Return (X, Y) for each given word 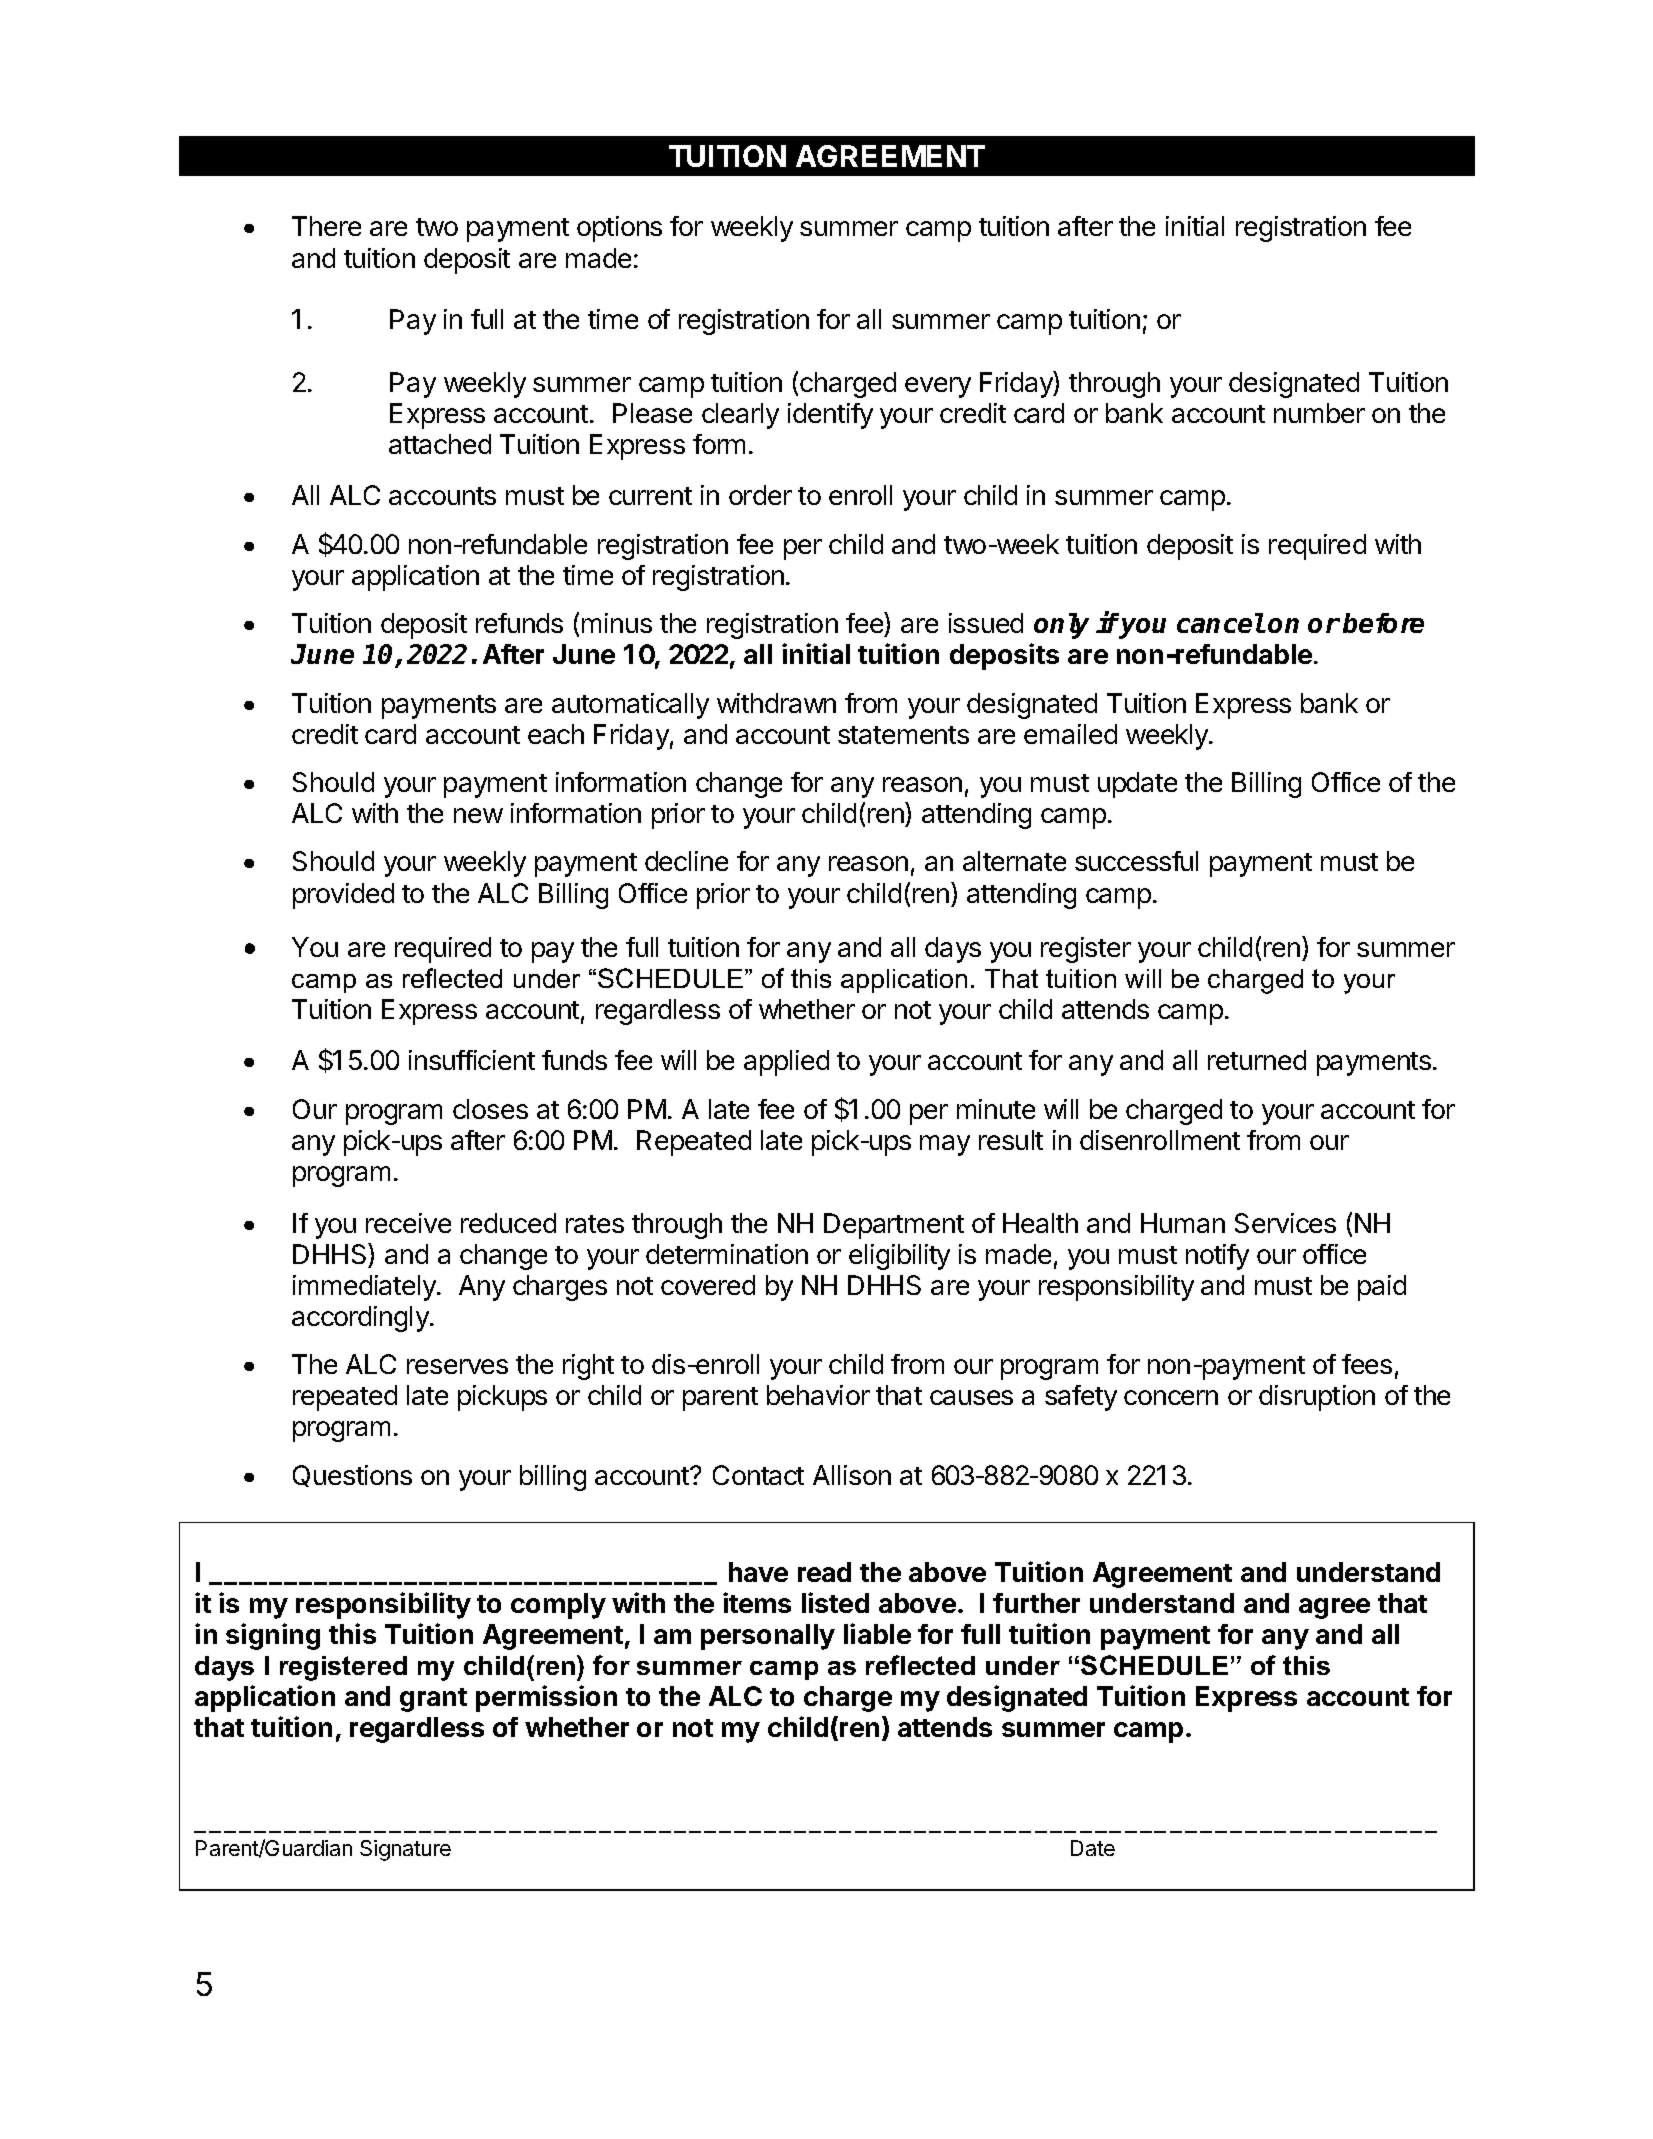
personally (768, 1637)
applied (786, 1063)
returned (1257, 1060)
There (326, 226)
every (938, 387)
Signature (405, 1850)
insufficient (472, 1060)
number (1319, 413)
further (1036, 1603)
